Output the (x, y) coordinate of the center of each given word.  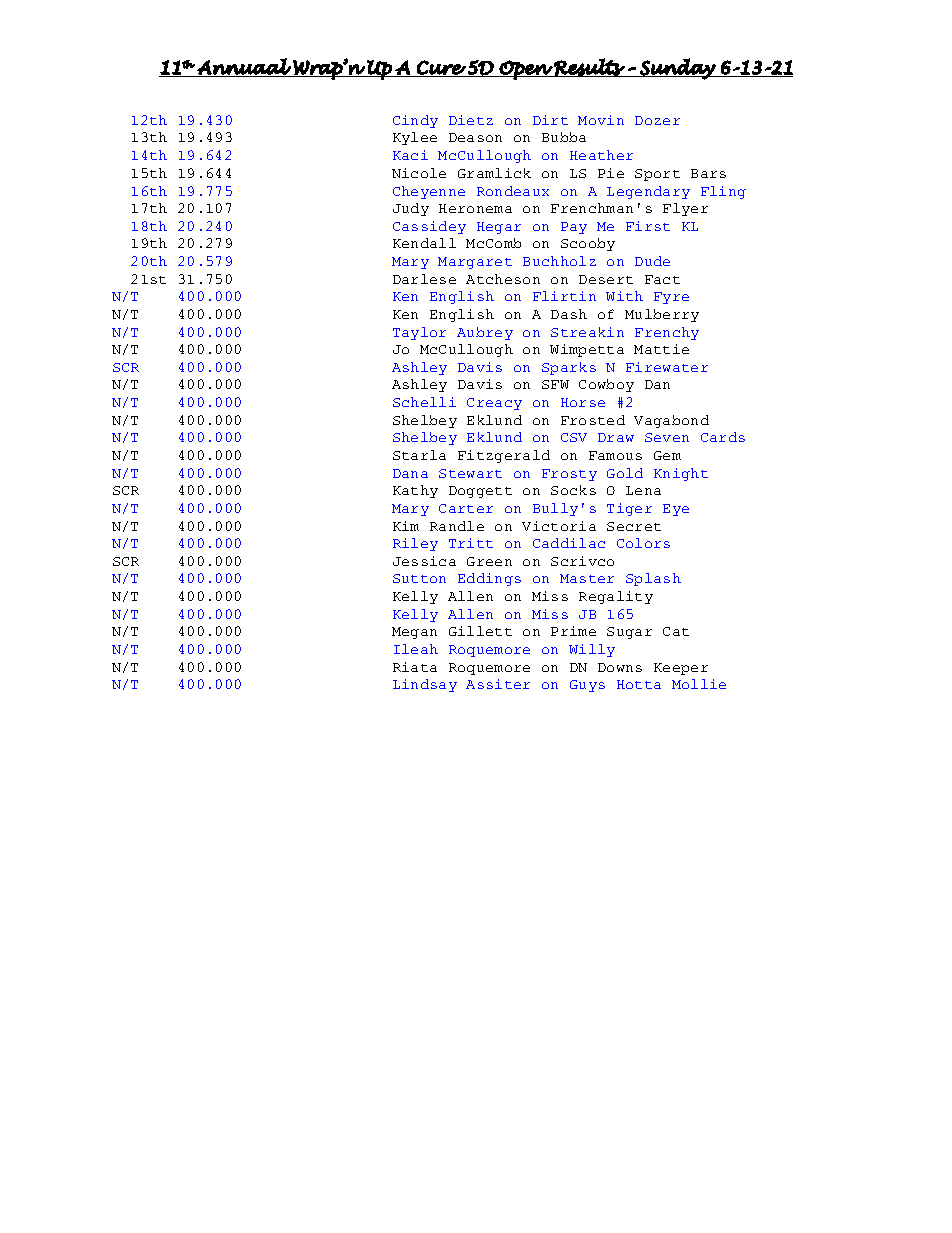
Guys (587, 686)
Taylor (419, 333)
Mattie (661, 349)
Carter (466, 508)
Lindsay (425, 685)
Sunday (677, 69)
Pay (574, 228)
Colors (643, 543)
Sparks (569, 368)
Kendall (424, 243)
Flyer (685, 209)
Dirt (550, 120)
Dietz (471, 120)
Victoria (559, 526)
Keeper (681, 669)
